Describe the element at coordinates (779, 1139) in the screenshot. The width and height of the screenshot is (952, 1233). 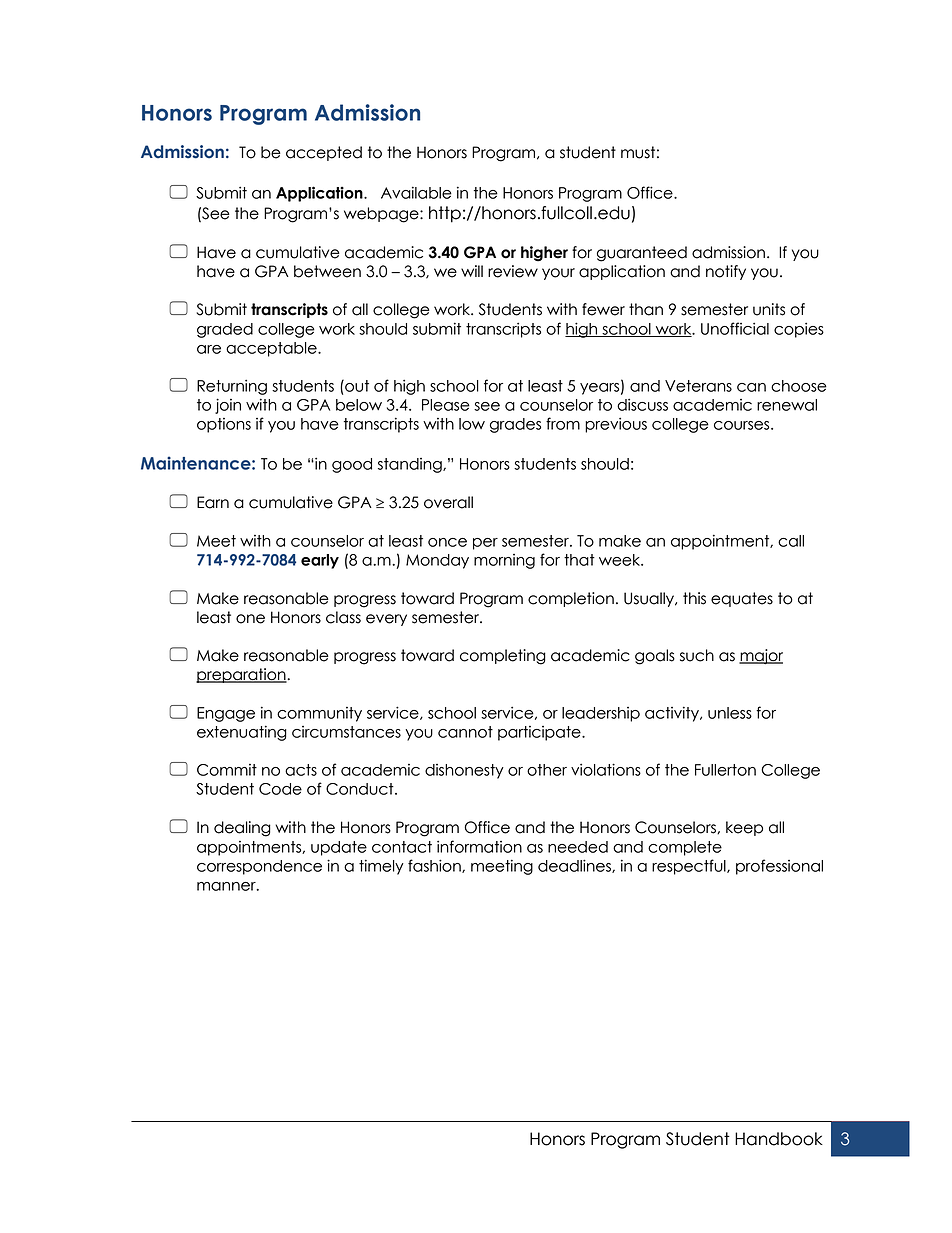
I see `Handbook` at that location.
